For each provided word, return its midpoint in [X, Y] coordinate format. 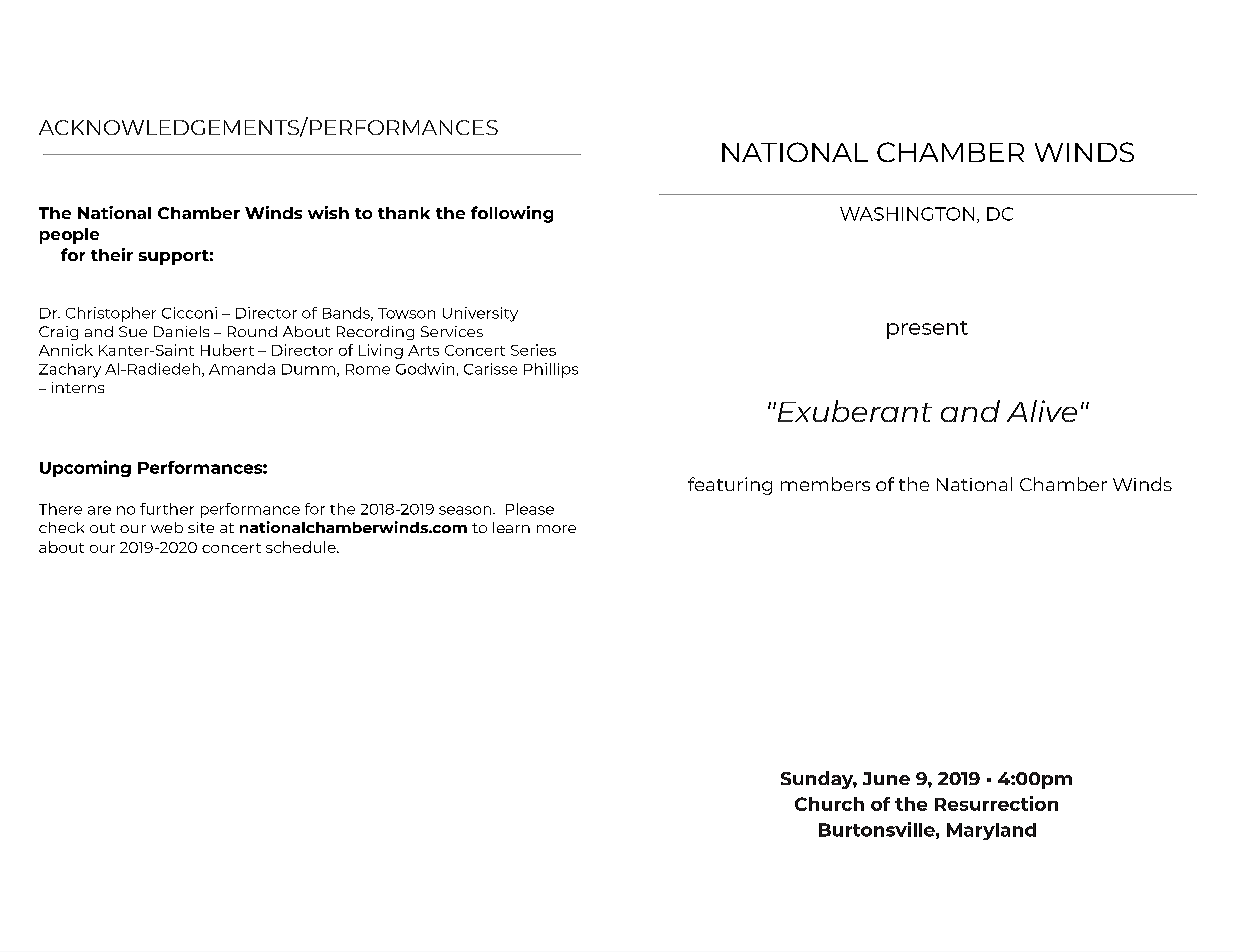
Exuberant [853, 411]
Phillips [551, 370]
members [825, 484]
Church [829, 804]
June [886, 778]
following [512, 214]
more [556, 529]
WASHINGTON [907, 214]
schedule [302, 547]
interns [78, 387]
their [112, 254]
